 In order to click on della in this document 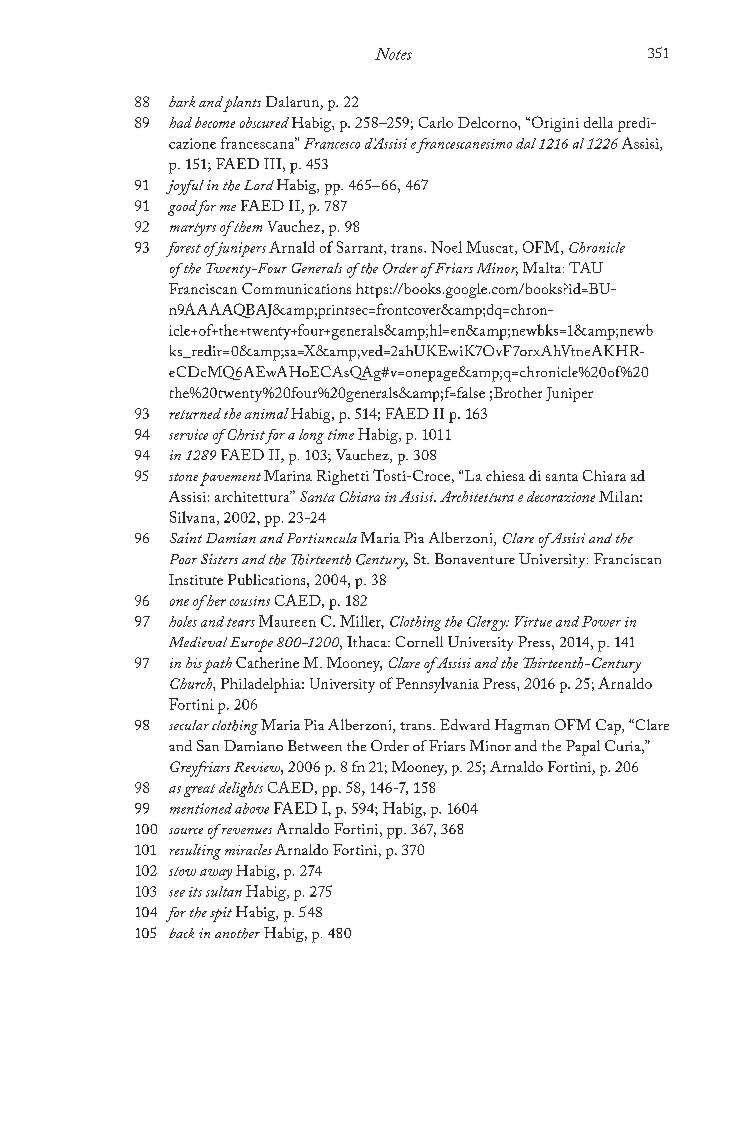, I will do `click(598, 122)`.
